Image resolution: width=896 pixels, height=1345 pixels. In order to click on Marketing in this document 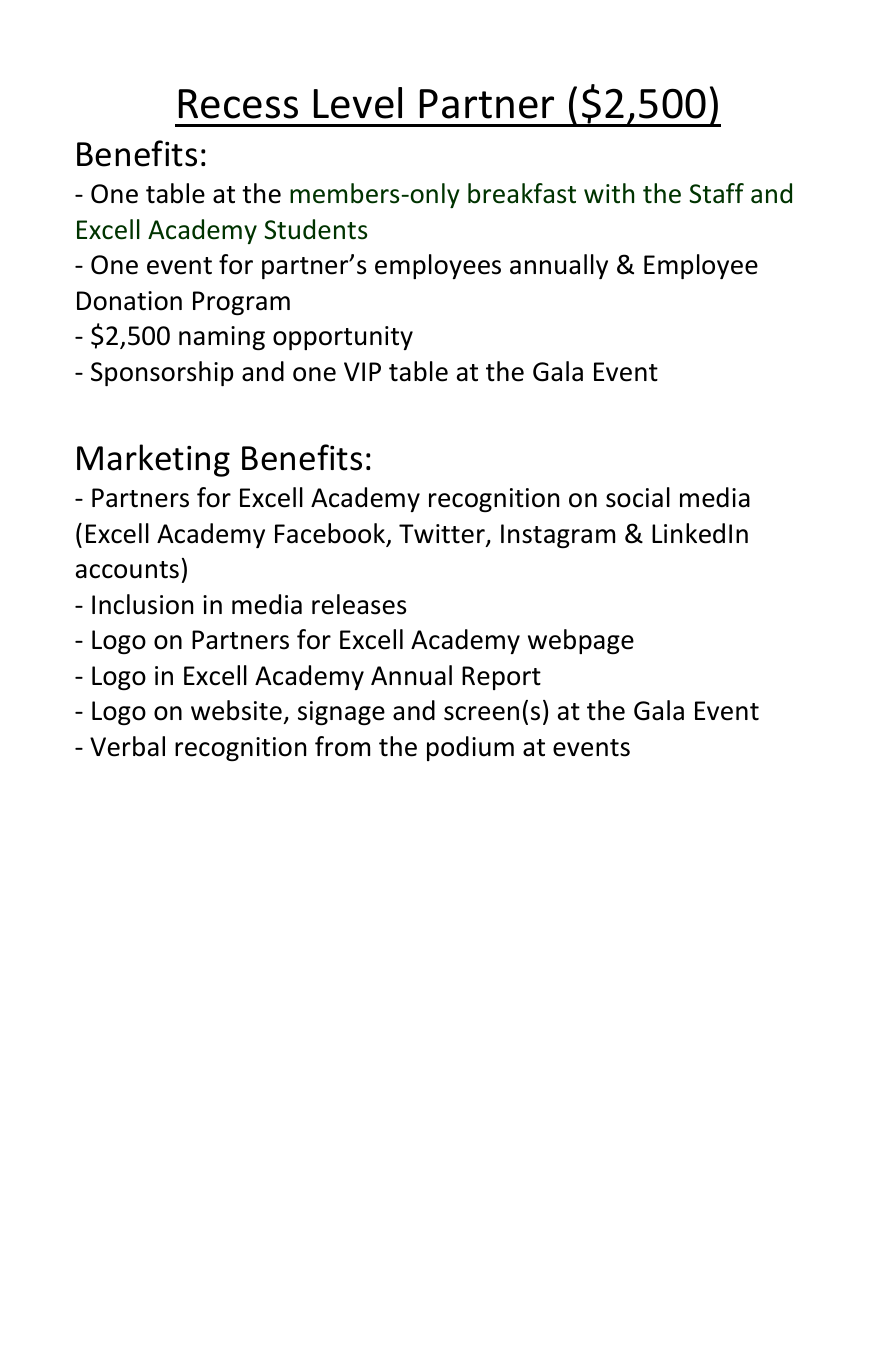, I will do `click(153, 460)`.
